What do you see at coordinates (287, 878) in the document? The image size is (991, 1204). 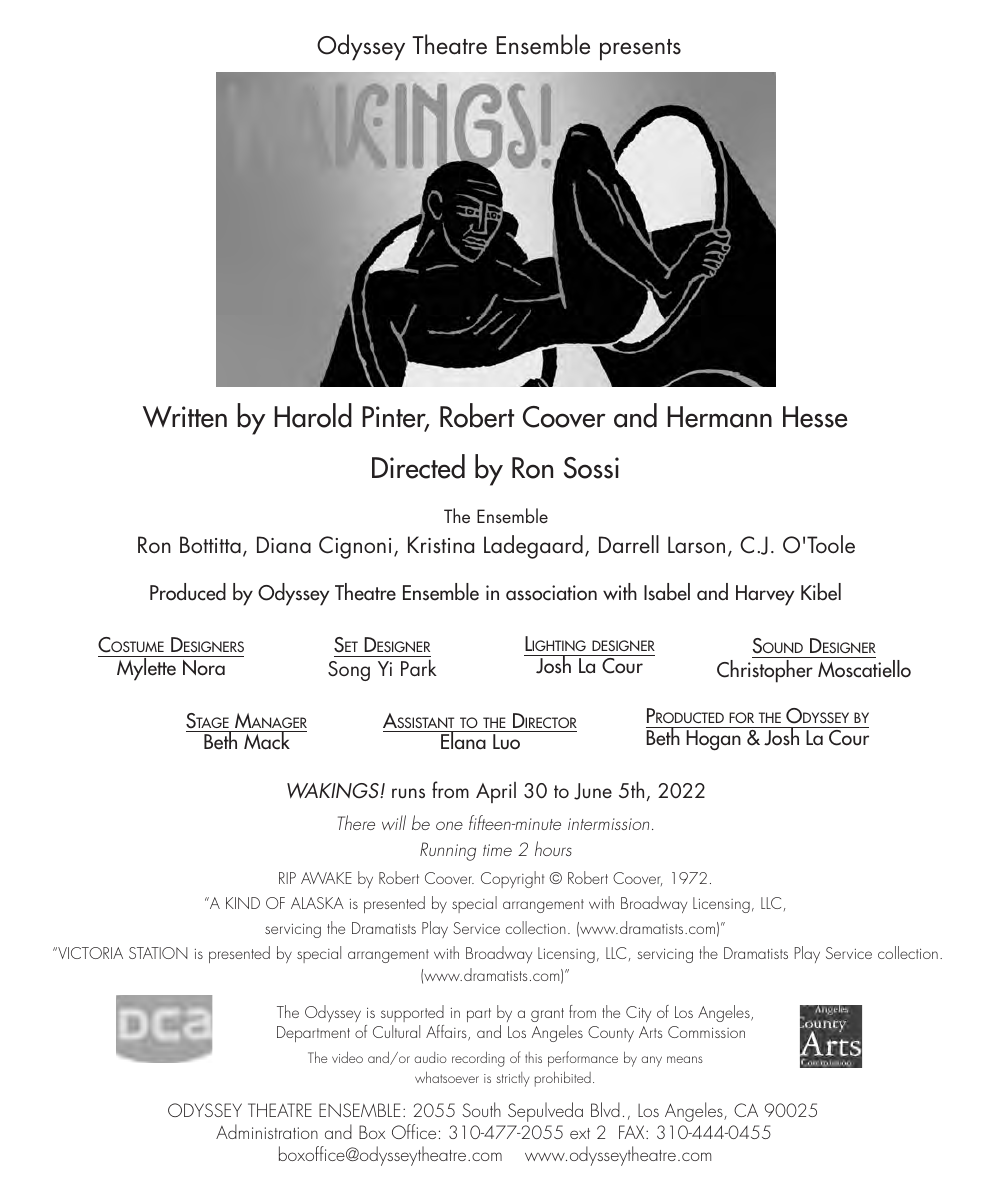 I see `RIP` at bounding box center [287, 878].
